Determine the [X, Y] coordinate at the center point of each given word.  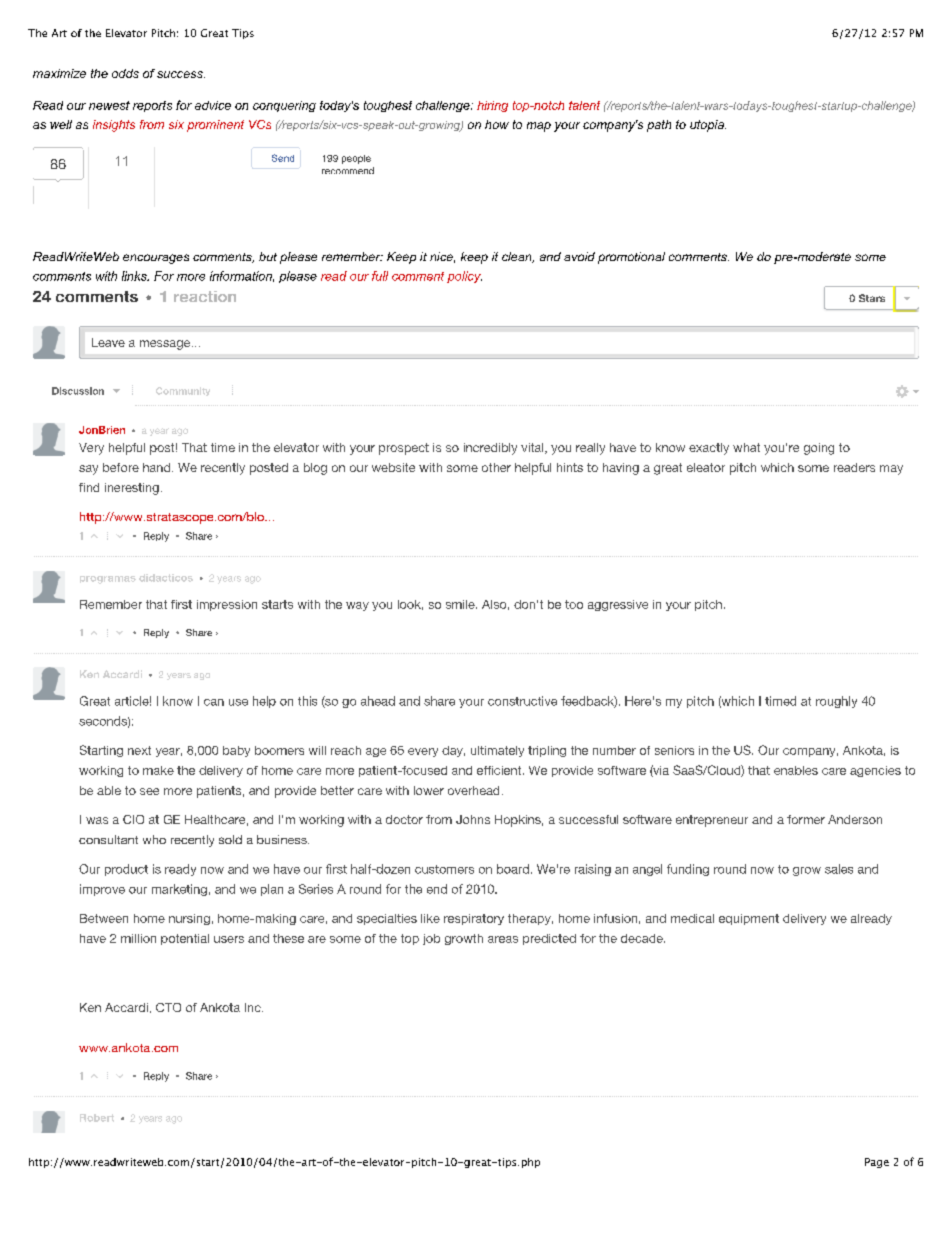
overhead [473, 790]
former [806, 819]
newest [109, 105]
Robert [97, 1118]
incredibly [490, 449]
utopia [708, 126]
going [819, 449]
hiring [492, 106]
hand [158, 467]
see [149, 791]
